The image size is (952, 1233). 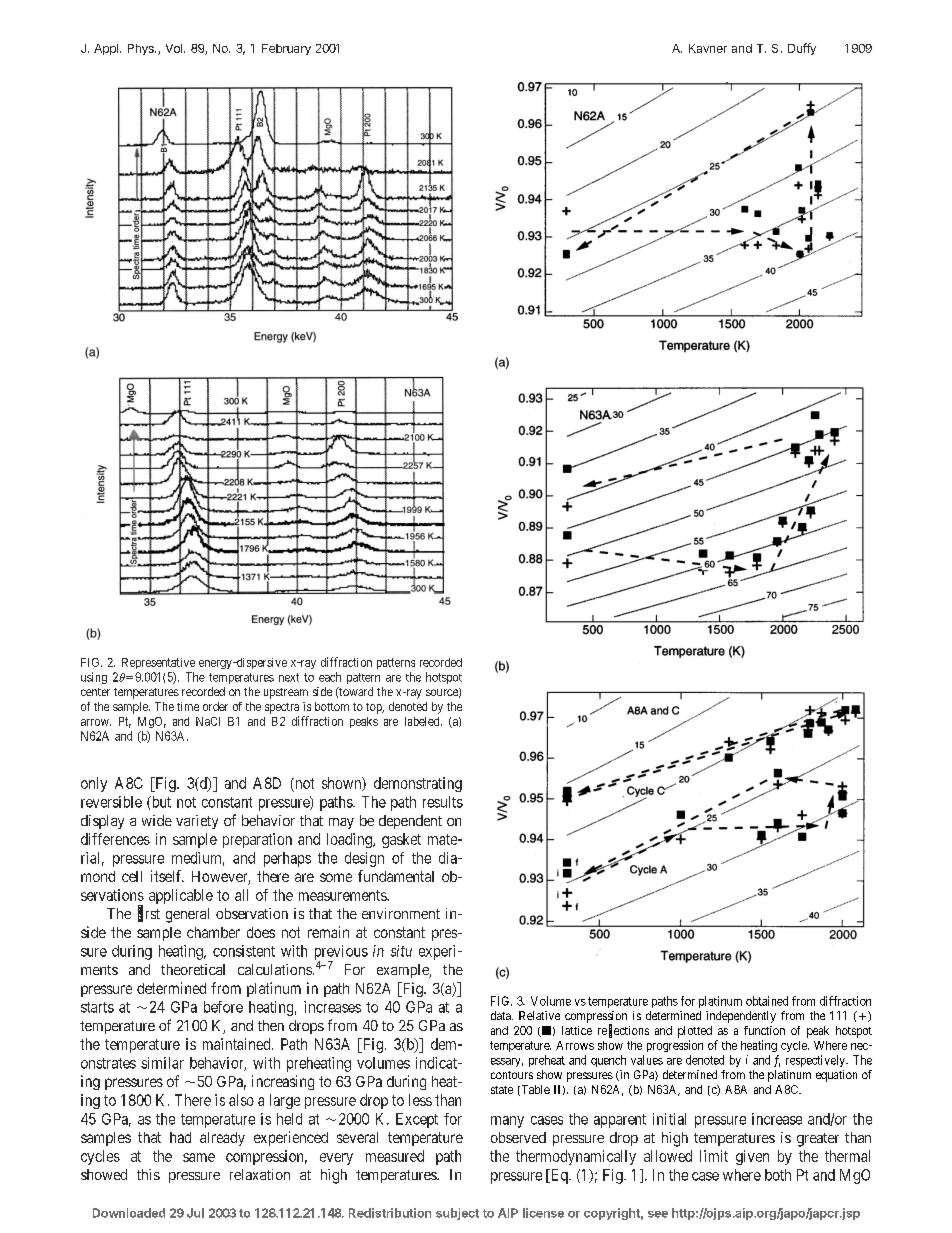 I want to click on results, so click(x=443, y=802).
